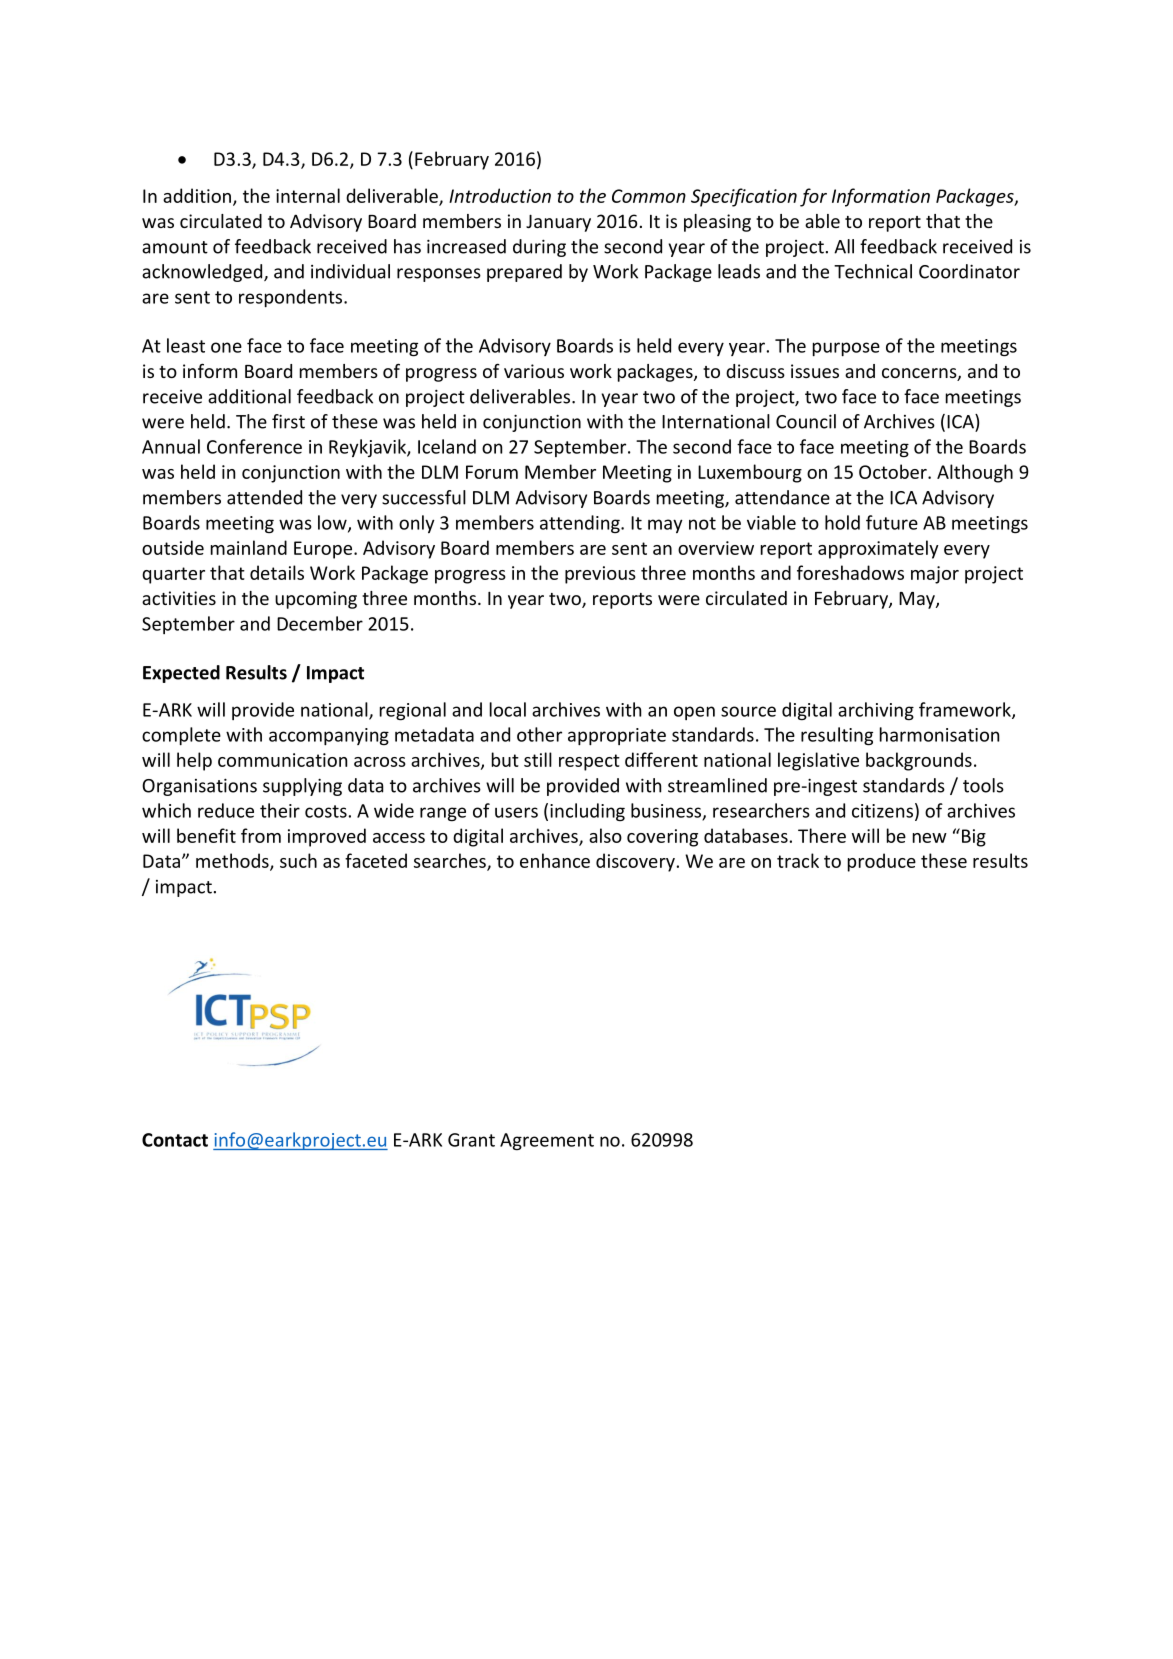 Image resolution: width=1173 pixels, height=1659 pixels. I want to click on attending, so click(581, 524).
